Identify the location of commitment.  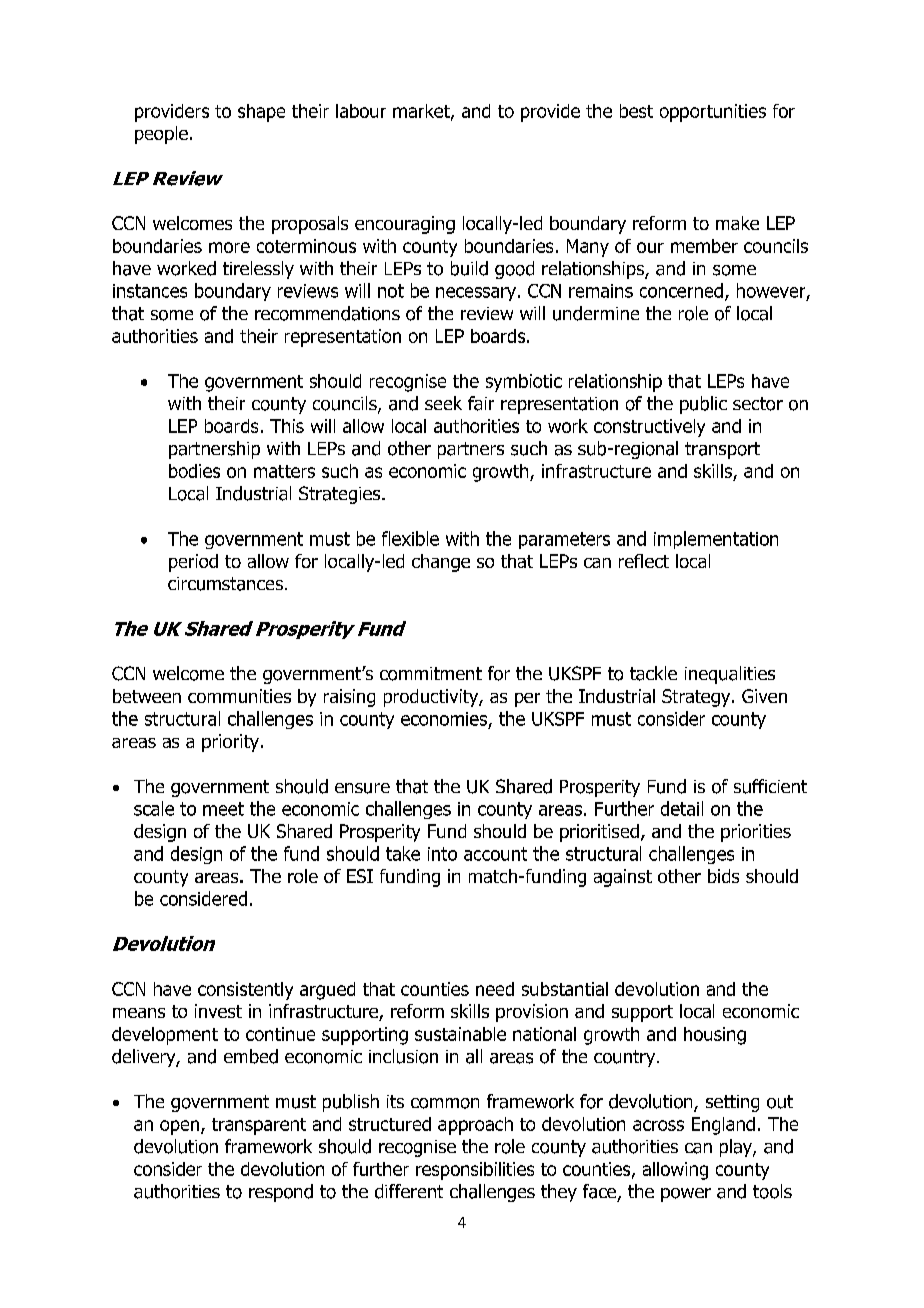
(431, 674).
